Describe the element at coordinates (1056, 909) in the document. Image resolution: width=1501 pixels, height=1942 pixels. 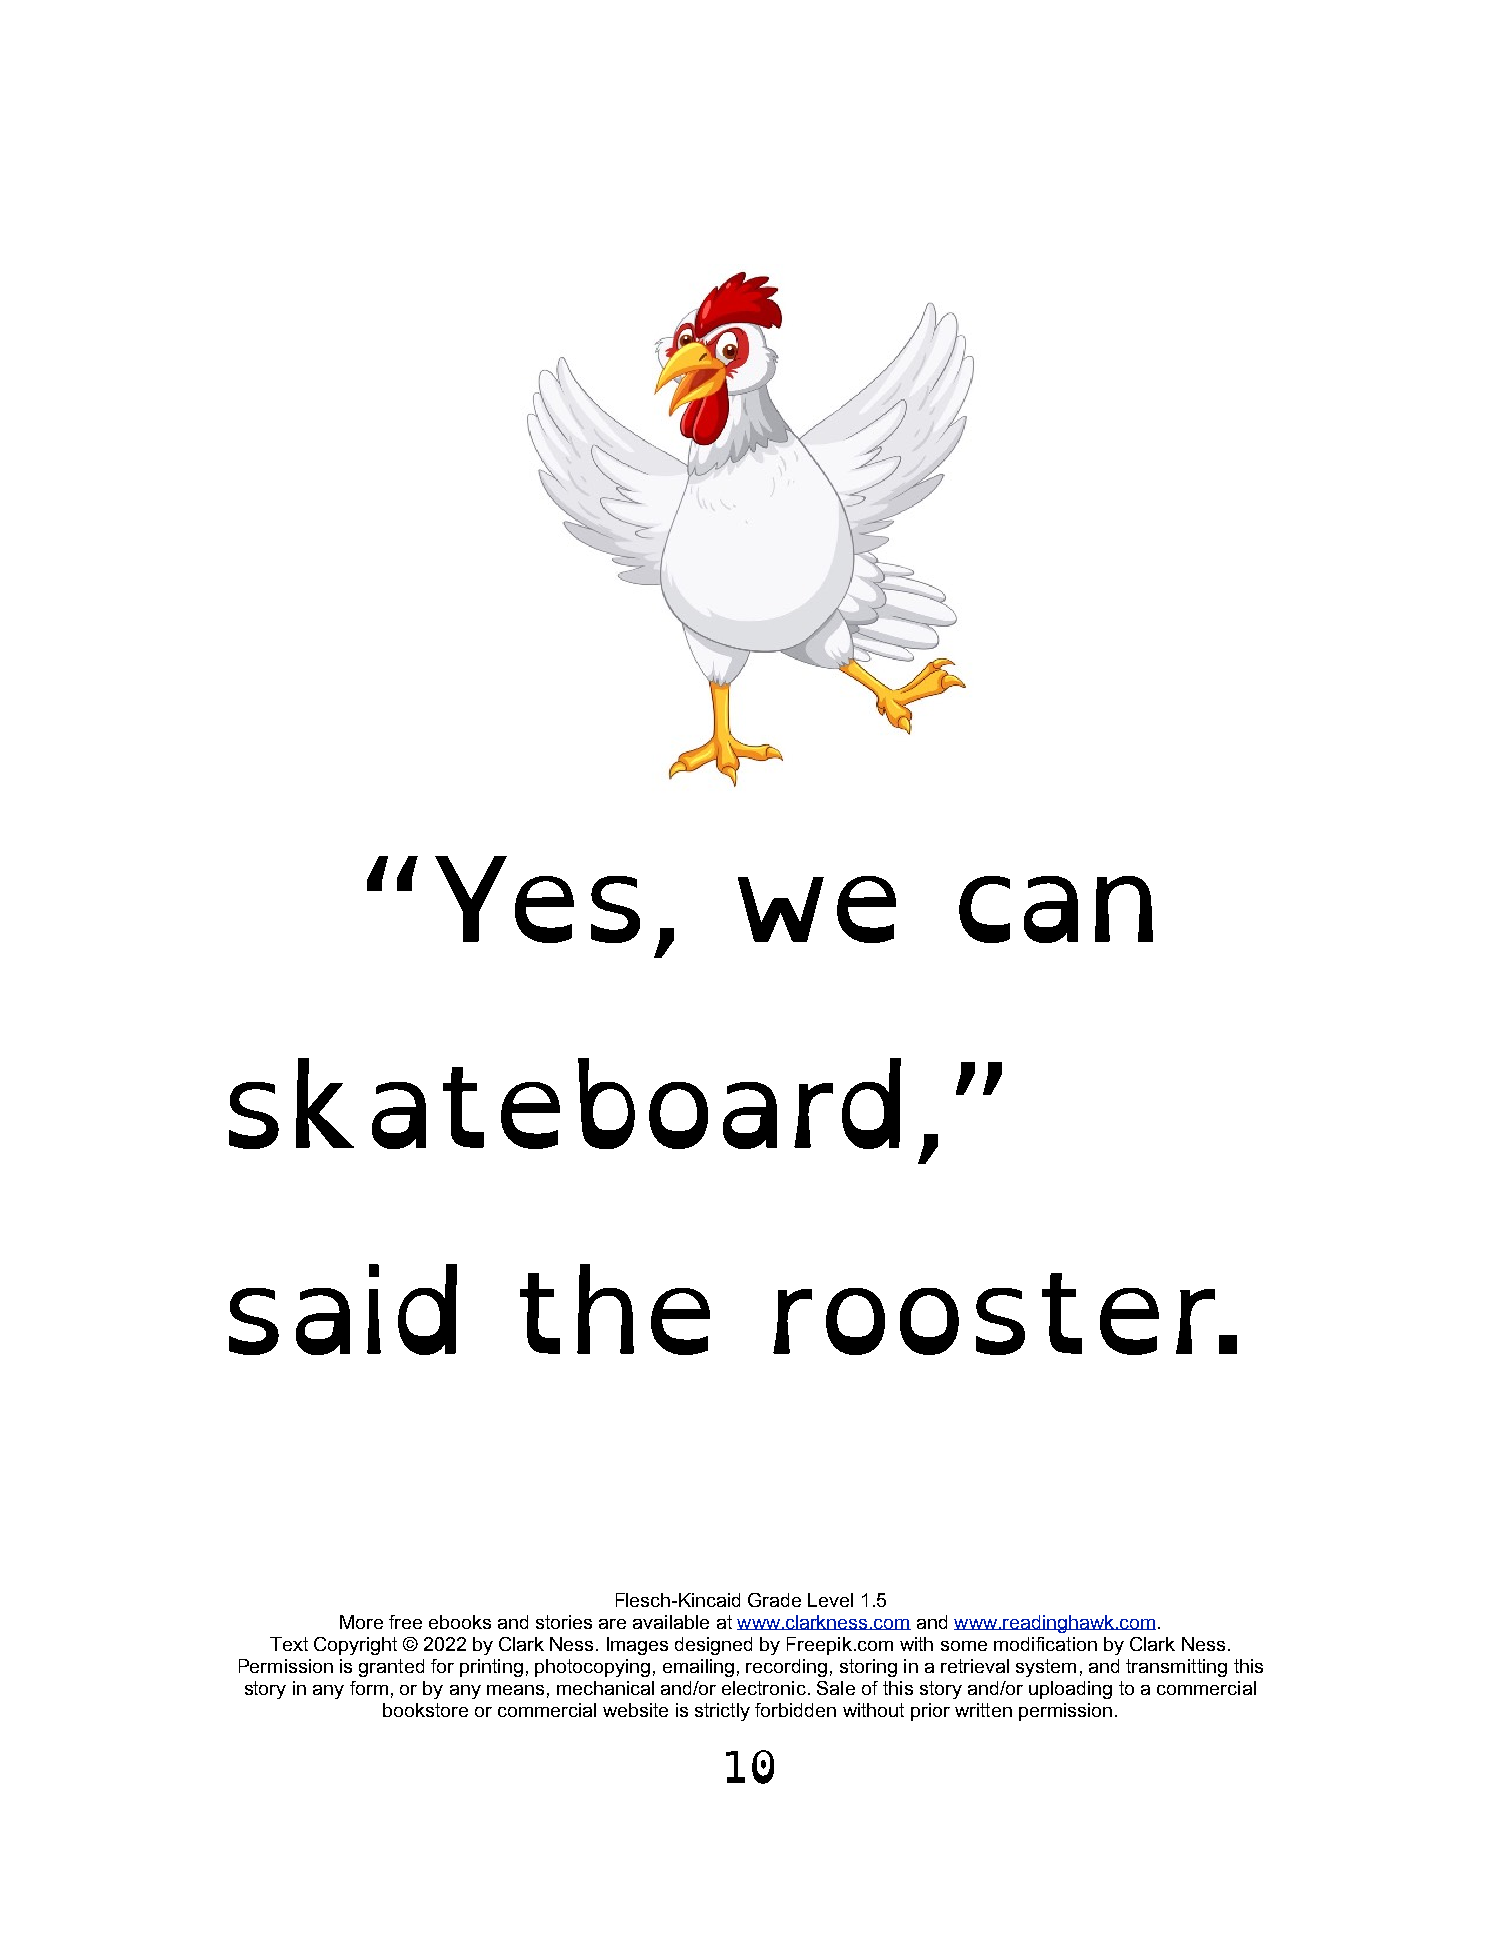
I see `can` at that location.
